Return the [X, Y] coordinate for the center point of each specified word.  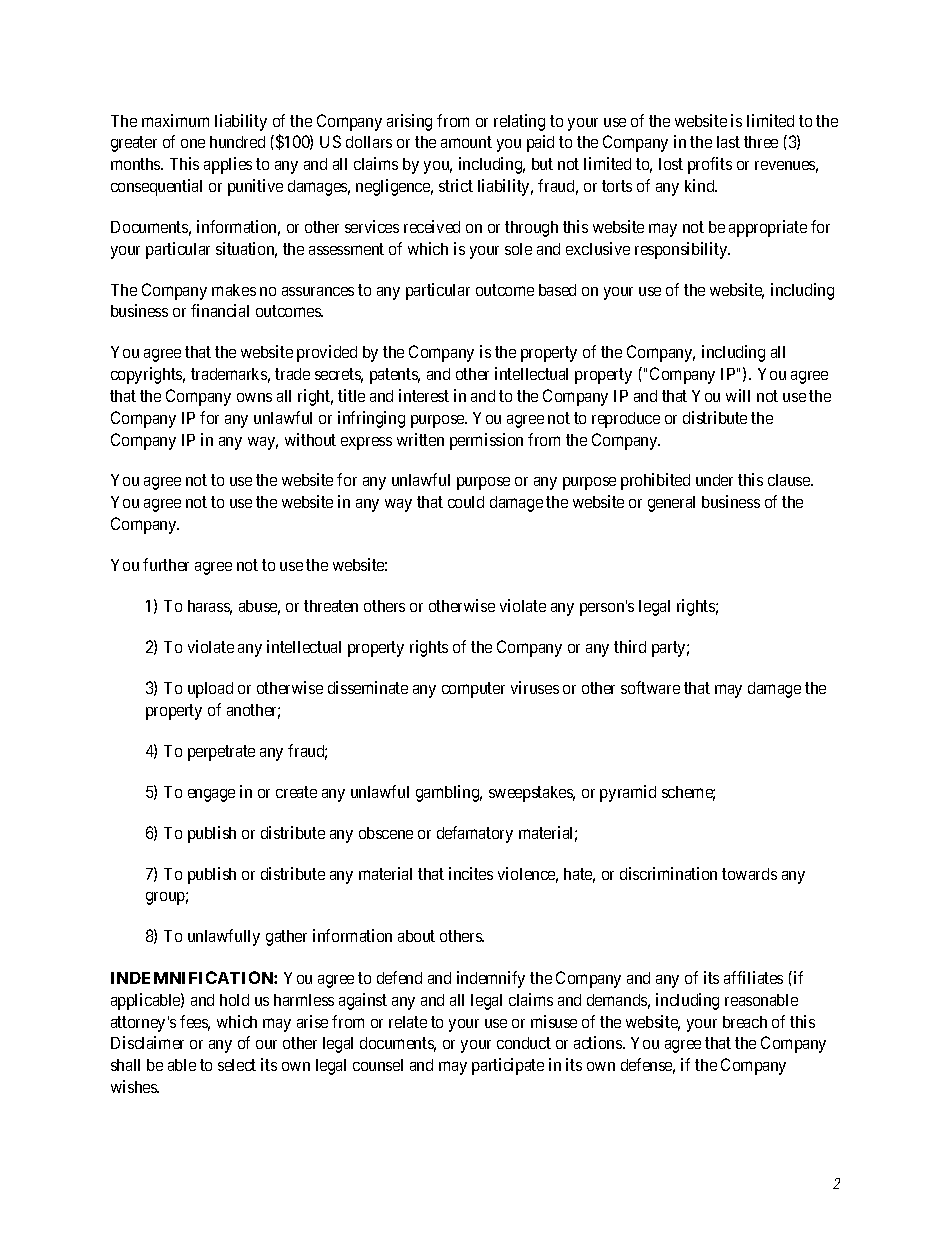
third [630, 646]
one [193, 143]
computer [473, 690]
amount [466, 142]
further [166, 564]
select [237, 1065]
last [728, 142]
